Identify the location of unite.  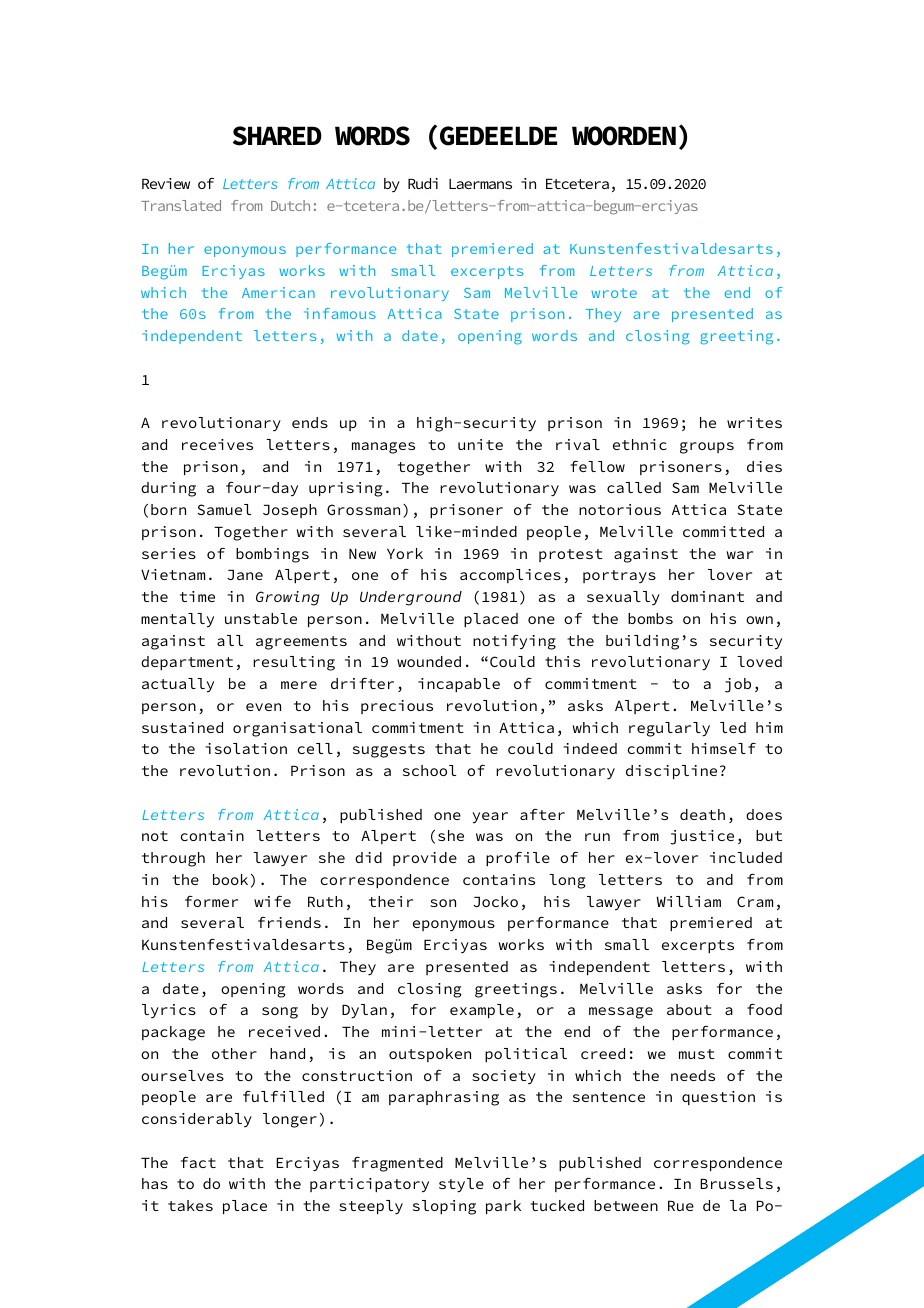
(480, 444).
